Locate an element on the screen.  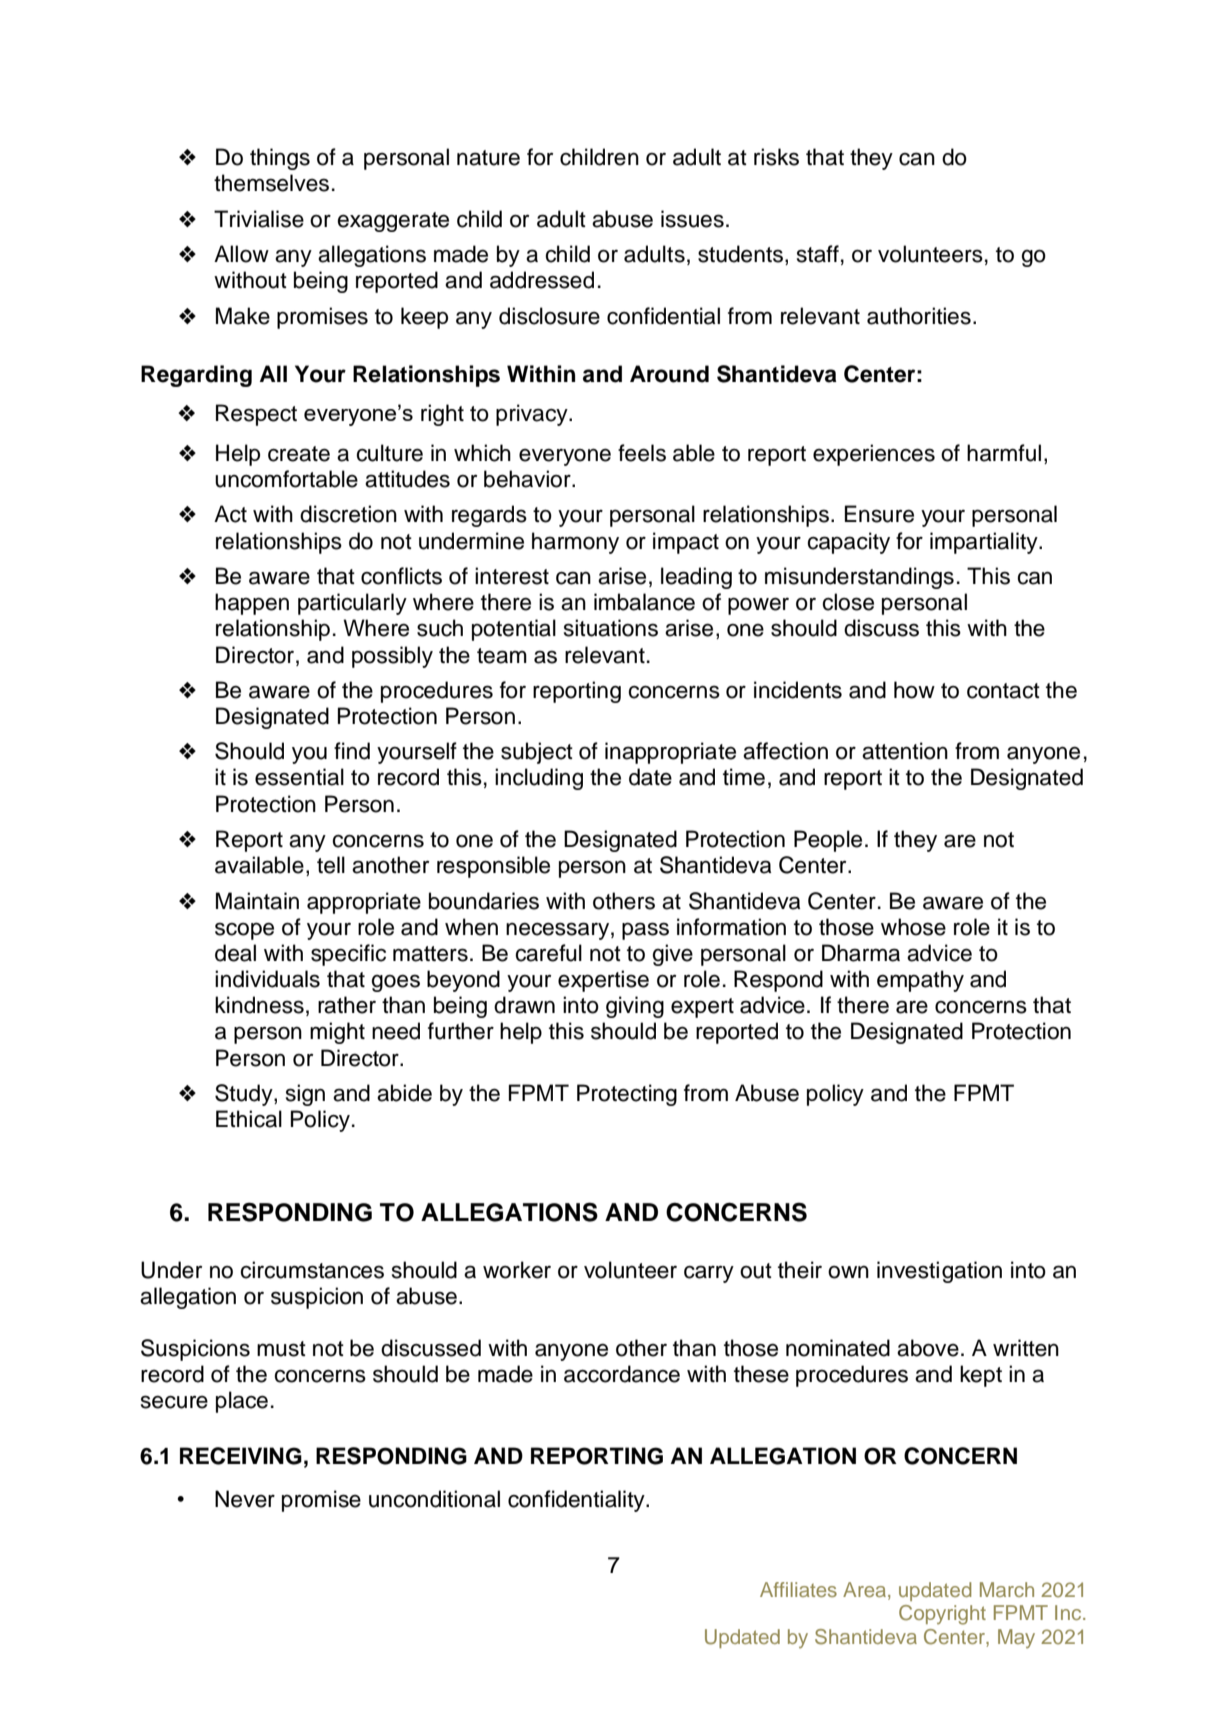
investigation is located at coordinates (939, 1272).
